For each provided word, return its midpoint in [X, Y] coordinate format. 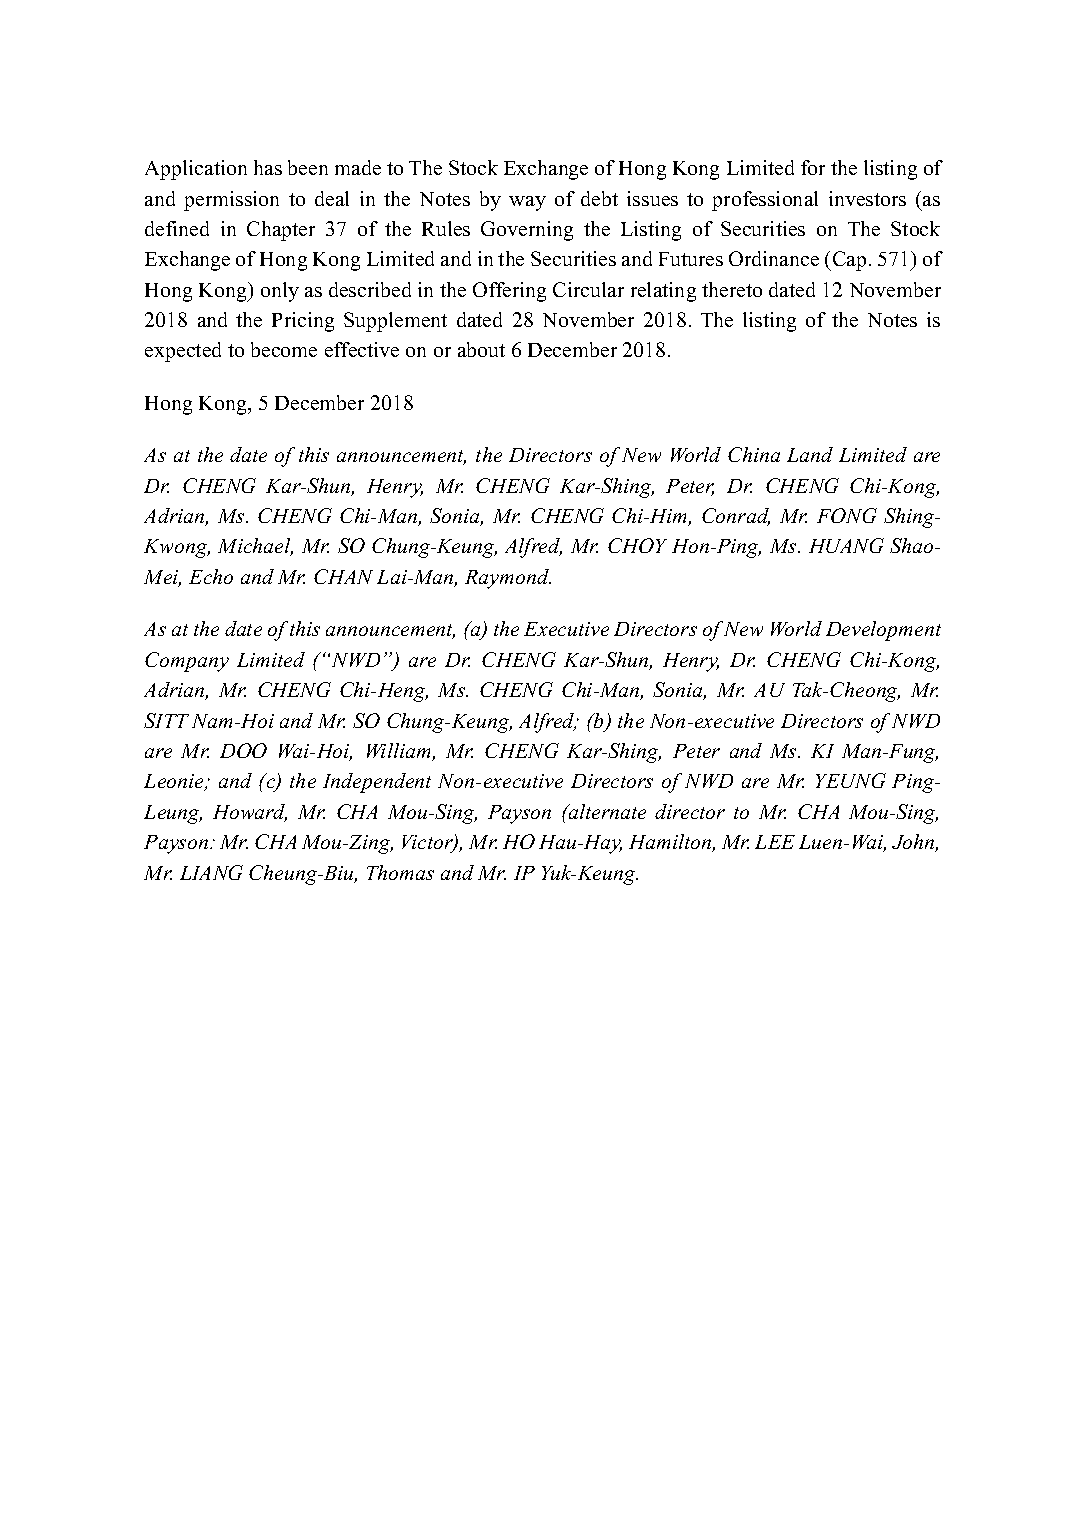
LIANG [211, 872]
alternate [606, 811]
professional [765, 201]
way [527, 203]
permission [231, 201]
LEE [775, 842]
